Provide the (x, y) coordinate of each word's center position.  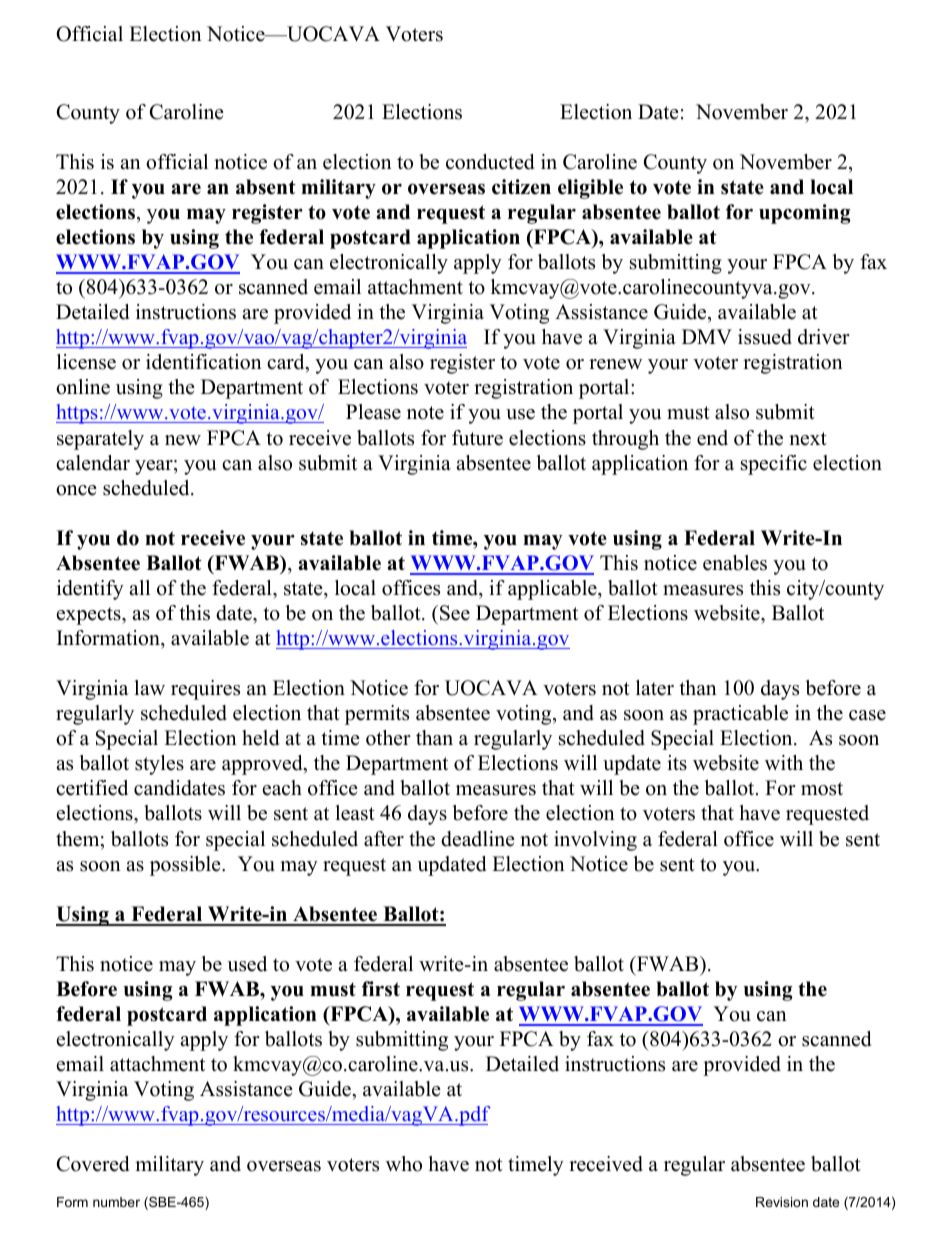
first (381, 989)
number (116, 1202)
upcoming (805, 214)
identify (90, 590)
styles (159, 765)
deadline (478, 839)
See (455, 613)
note (425, 413)
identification (204, 362)
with (784, 762)
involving (595, 841)
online (83, 387)
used (247, 964)
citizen (521, 187)
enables (735, 563)
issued (765, 337)
